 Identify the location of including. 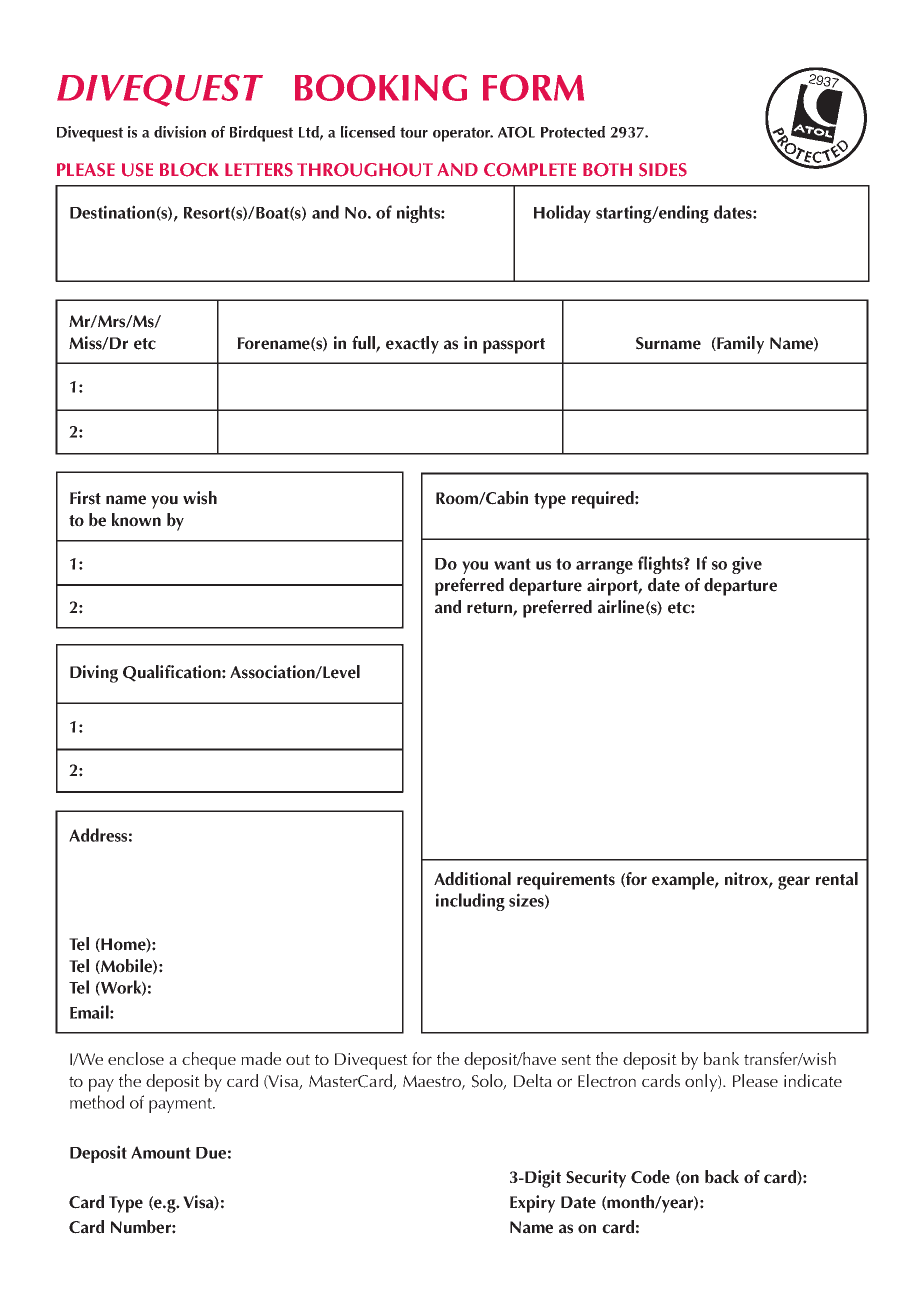
(470, 902).
